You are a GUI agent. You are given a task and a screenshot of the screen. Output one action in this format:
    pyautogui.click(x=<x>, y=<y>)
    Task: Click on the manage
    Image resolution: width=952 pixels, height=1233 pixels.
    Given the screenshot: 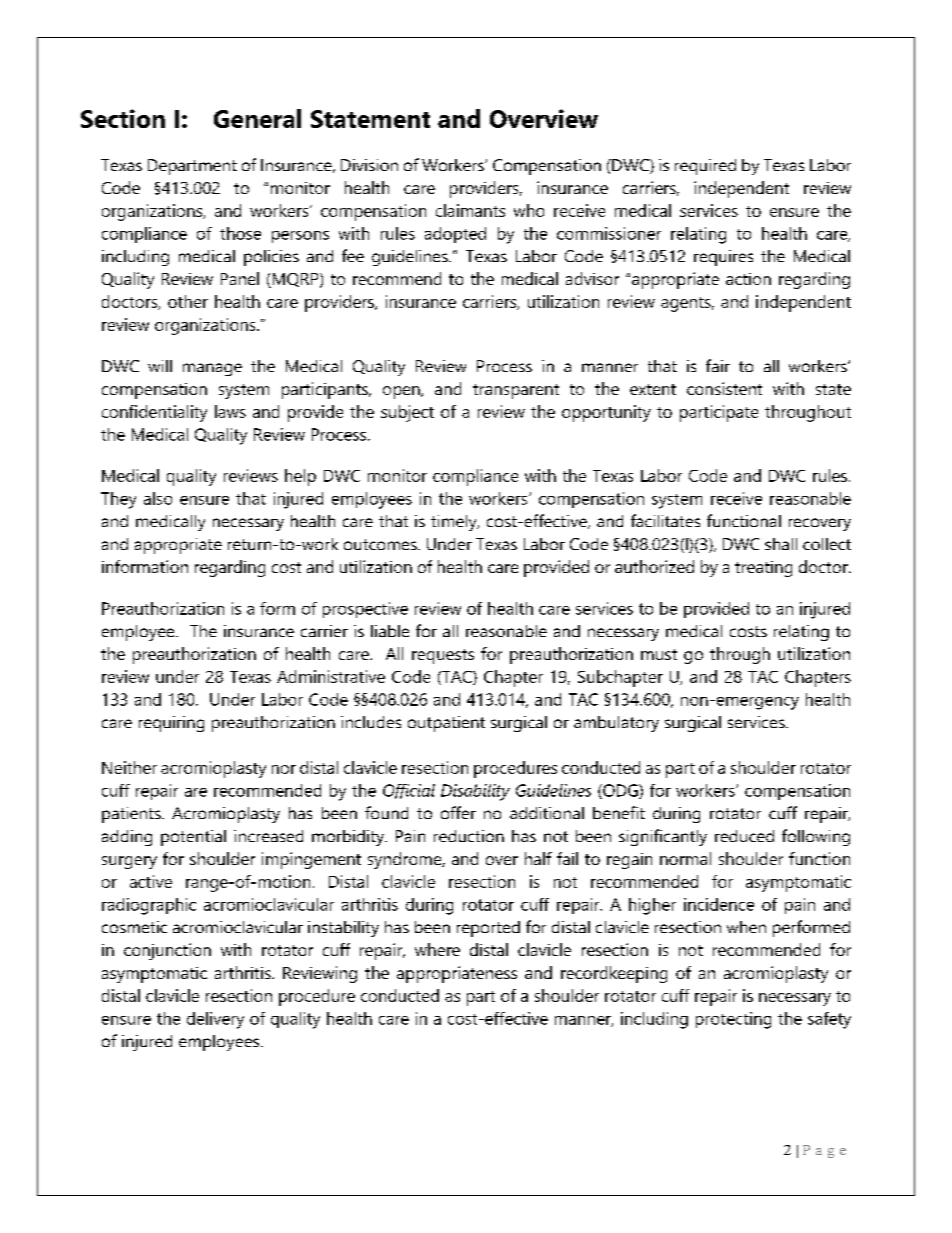 What is the action you would take?
    pyautogui.click(x=212, y=369)
